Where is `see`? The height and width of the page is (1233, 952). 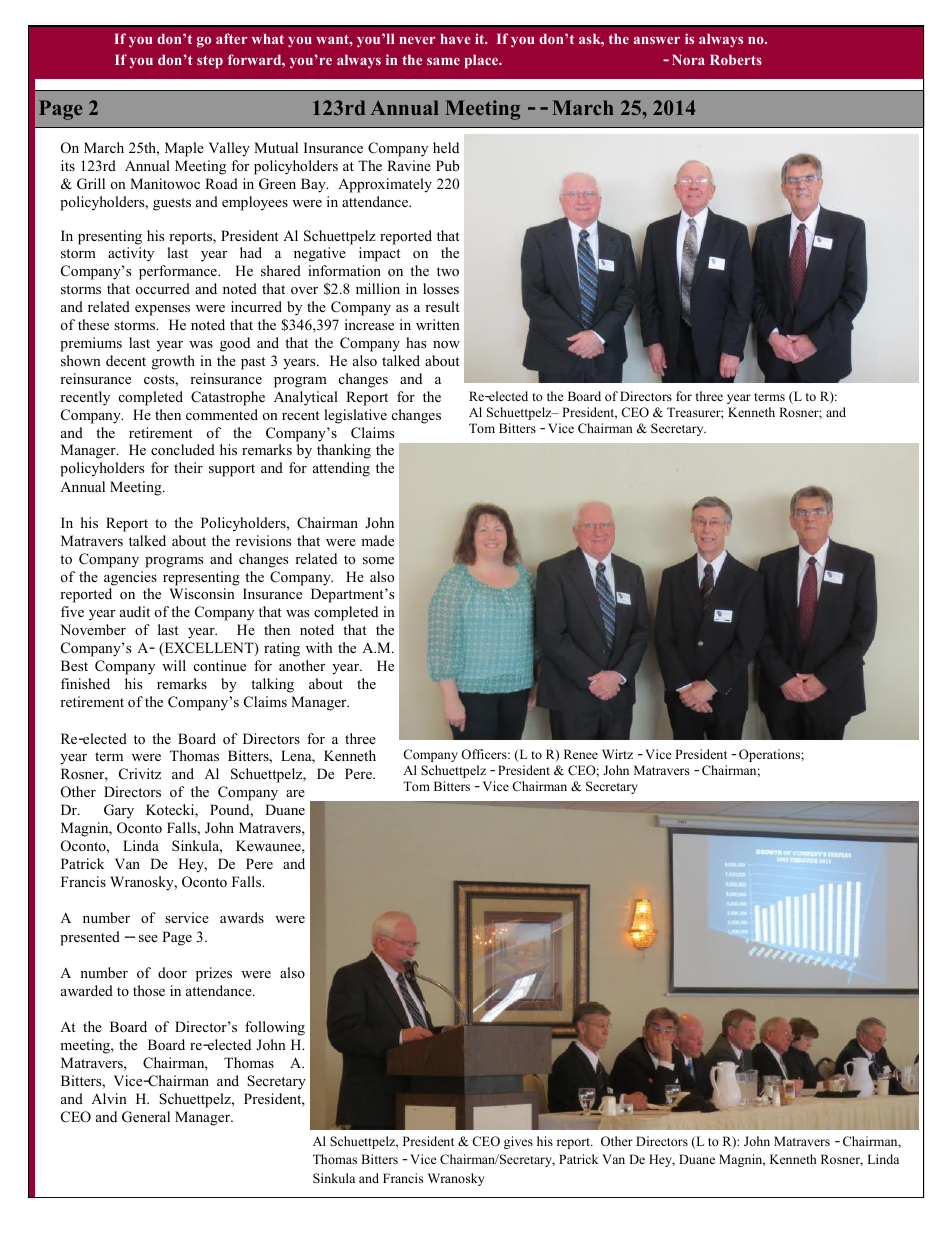
see is located at coordinates (148, 938).
